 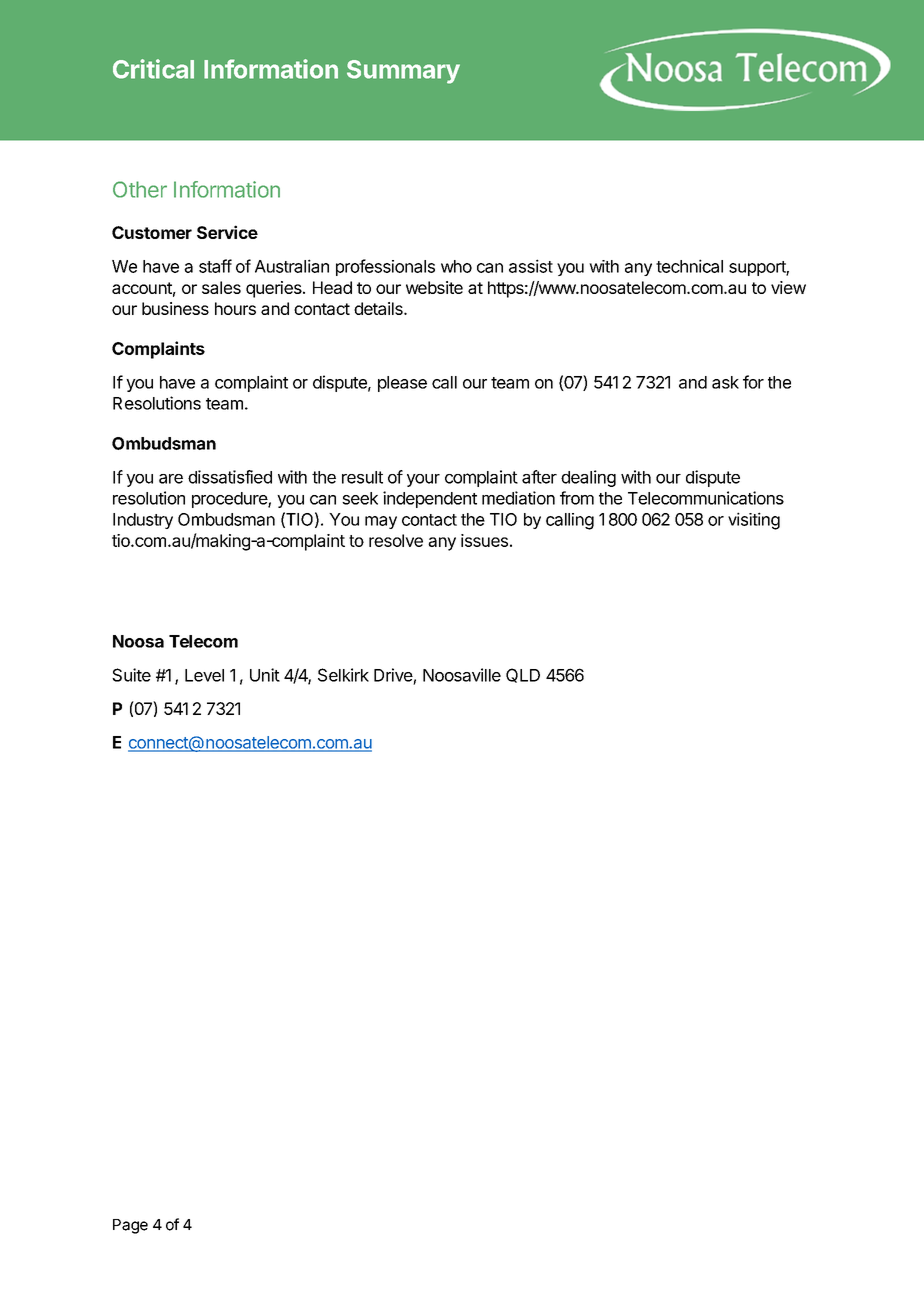 What do you see at coordinates (204, 675) in the page?
I see `Level` at bounding box center [204, 675].
